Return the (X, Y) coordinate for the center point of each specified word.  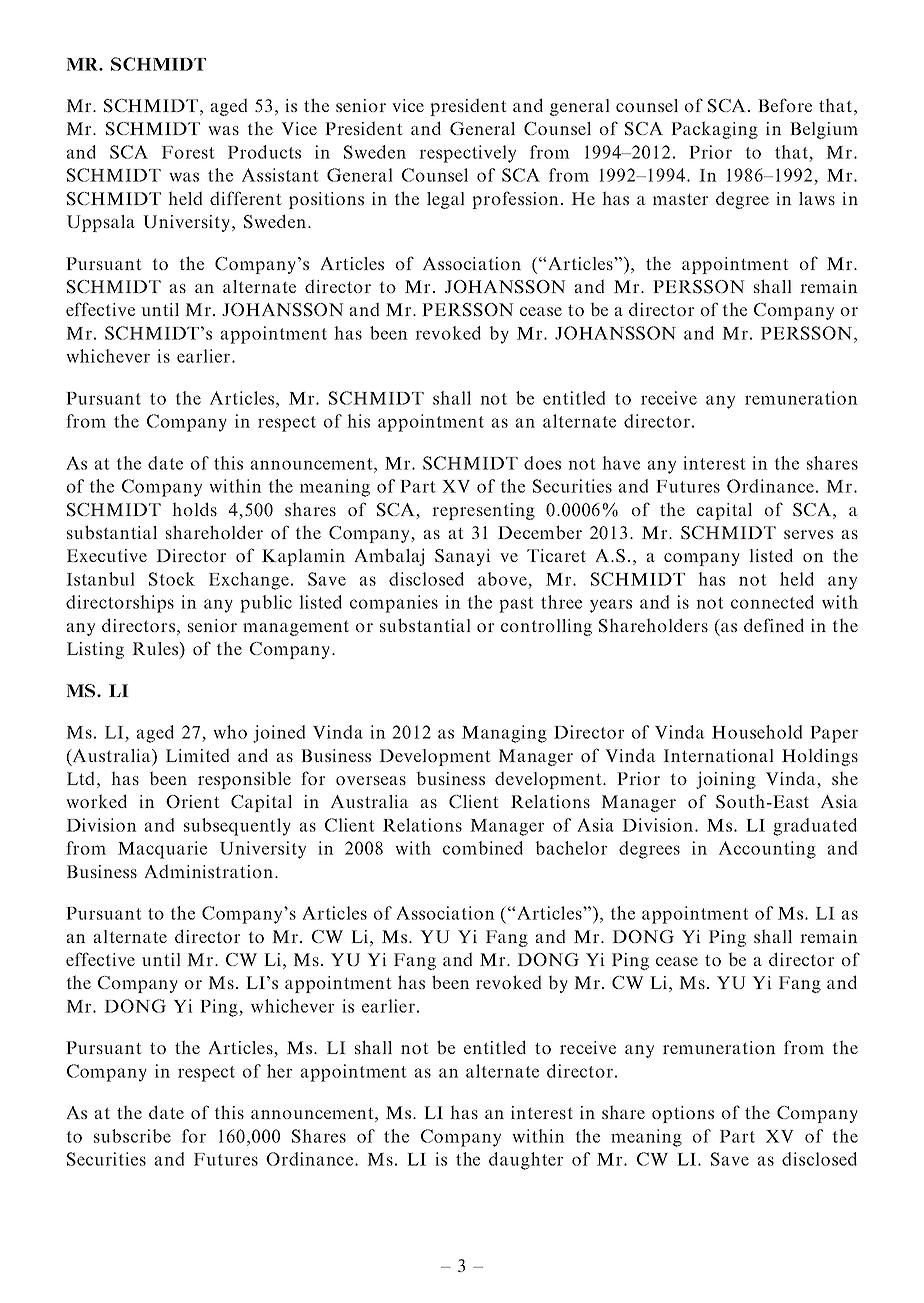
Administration (208, 871)
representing (483, 511)
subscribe (132, 1136)
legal (446, 200)
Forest (188, 152)
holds (194, 509)
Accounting (767, 850)
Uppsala (101, 223)
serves (808, 534)
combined (483, 848)
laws (817, 198)
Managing (504, 734)
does (542, 463)
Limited (198, 755)
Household (757, 732)
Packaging (714, 130)
